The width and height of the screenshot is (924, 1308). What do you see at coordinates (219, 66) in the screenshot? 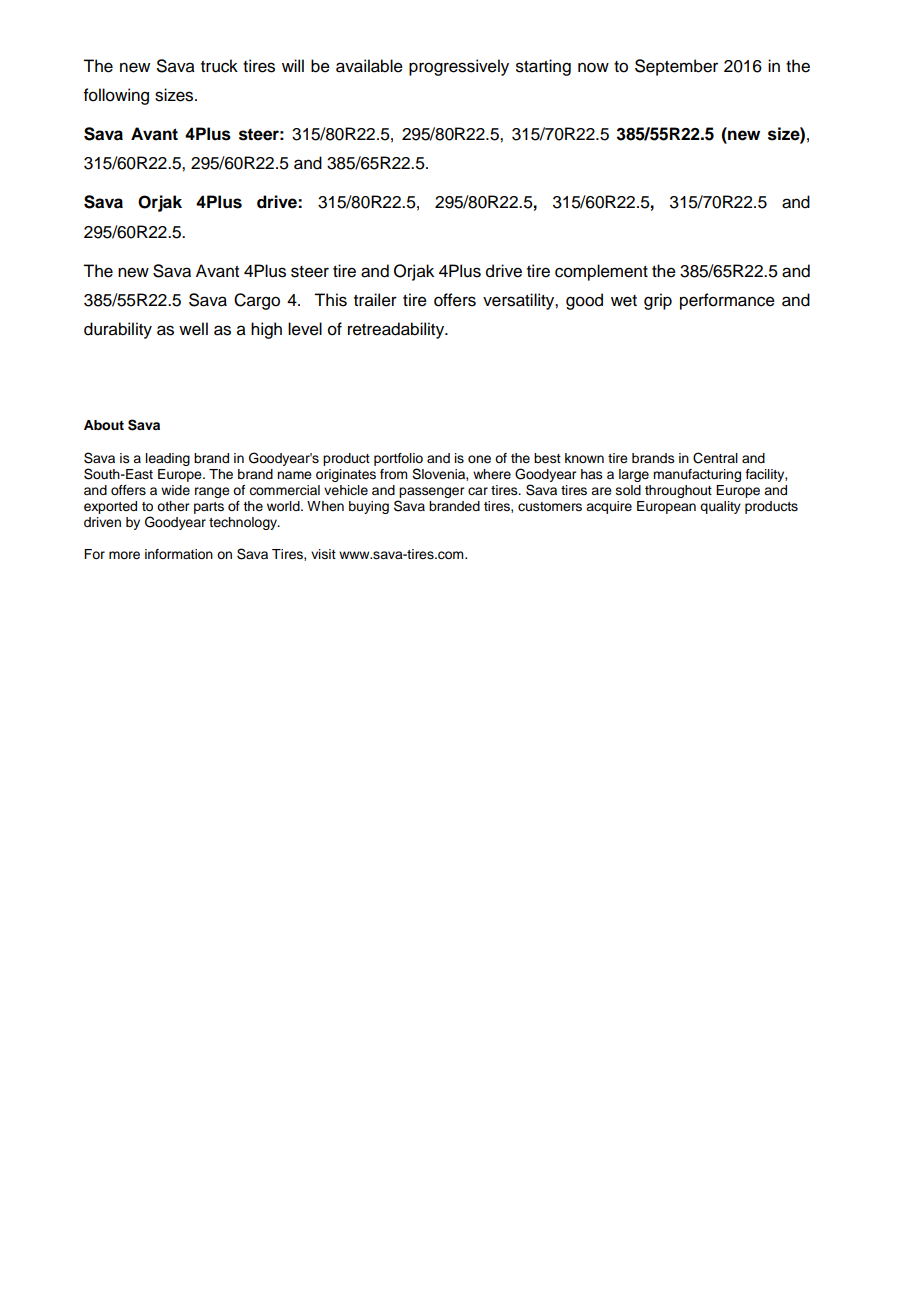
I see `truck` at bounding box center [219, 66].
